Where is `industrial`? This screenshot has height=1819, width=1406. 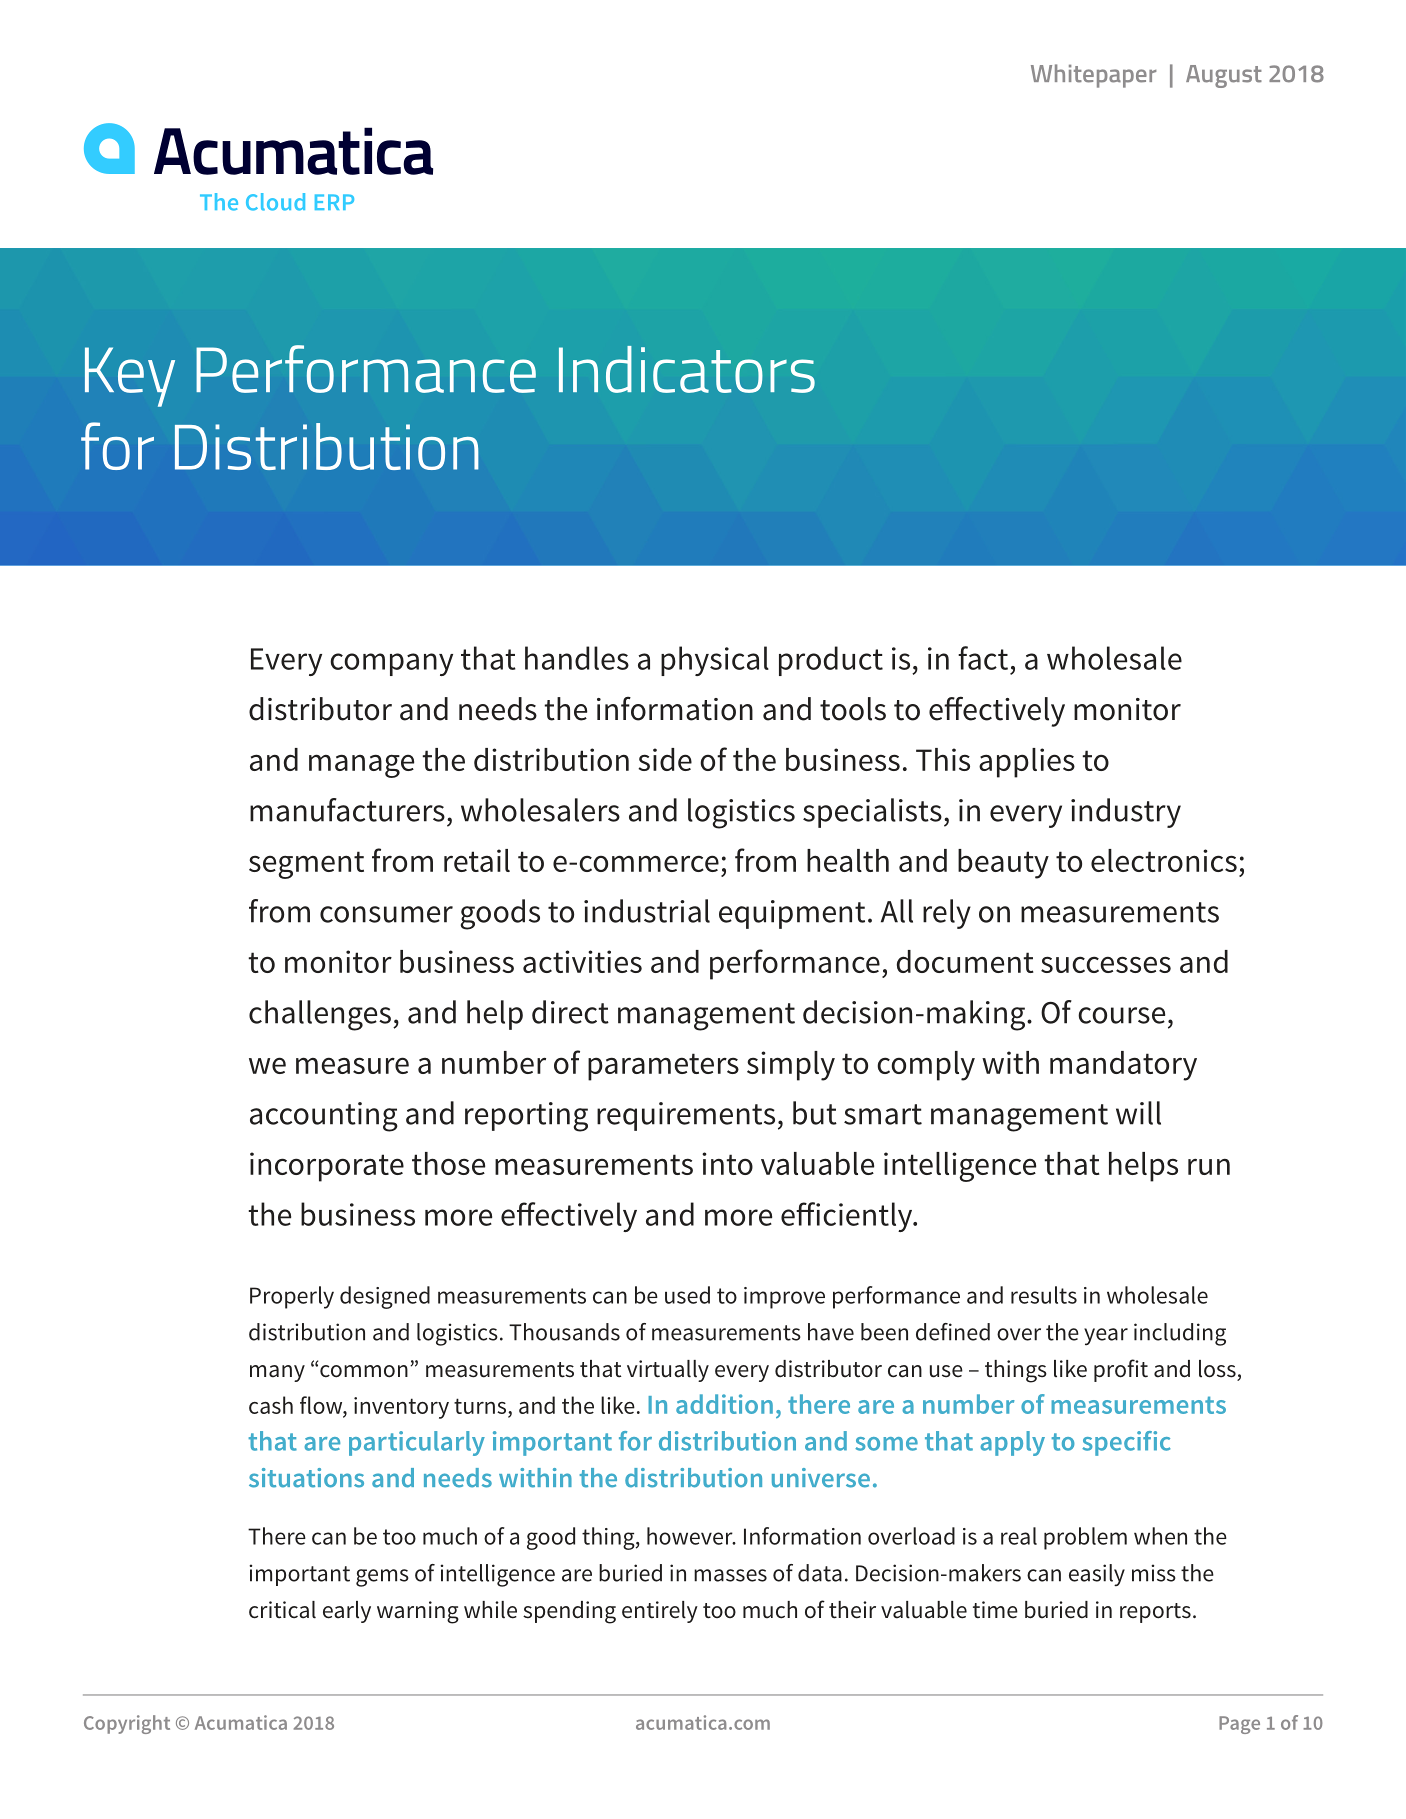
industrial is located at coordinates (647, 911).
